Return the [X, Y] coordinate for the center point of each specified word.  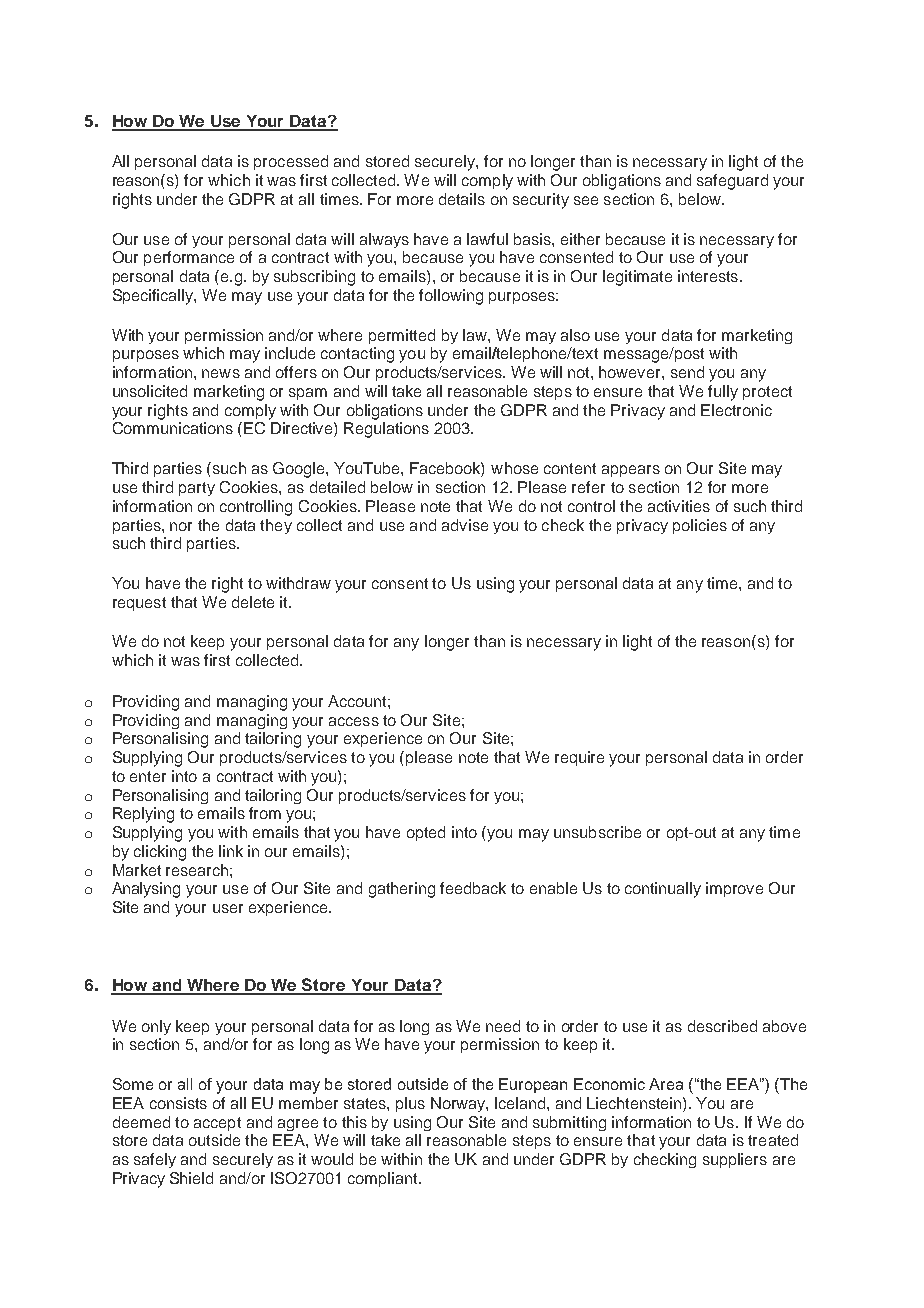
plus [410, 1104]
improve [734, 889]
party [197, 489]
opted [426, 833]
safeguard [732, 182]
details [462, 199]
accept [217, 1124]
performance [189, 258]
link [231, 851]
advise [465, 525]
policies [700, 526]
